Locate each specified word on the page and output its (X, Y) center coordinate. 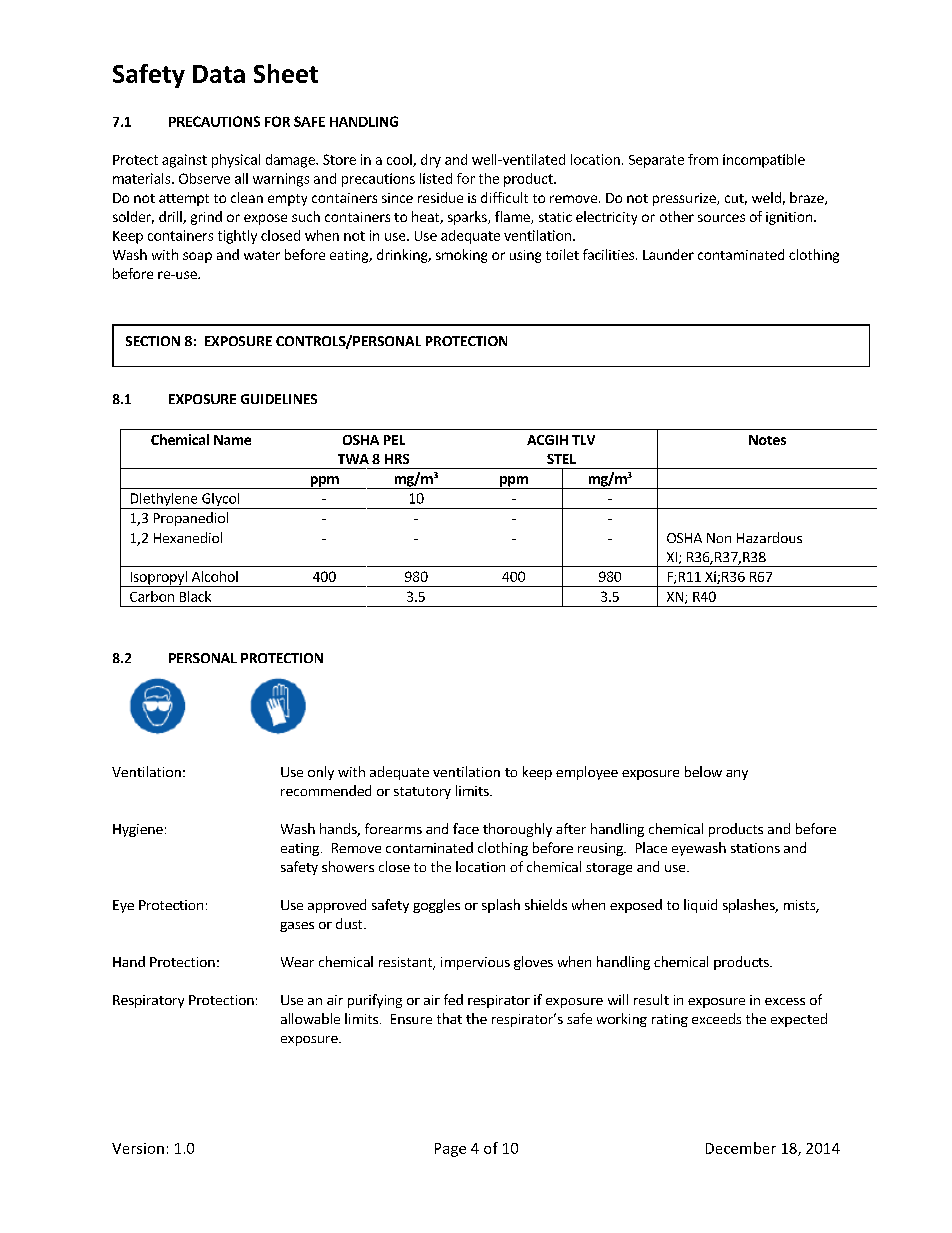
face (466, 828)
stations (755, 848)
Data (219, 74)
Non (719, 538)
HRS (397, 459)
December (741, 1148)
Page (450, 1150)
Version (138, 1148)
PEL (394, 440)
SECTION (153, 341)
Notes (767, 440)
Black (195, 596)
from (703, 159)
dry (431, 161)
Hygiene (138, 830)
